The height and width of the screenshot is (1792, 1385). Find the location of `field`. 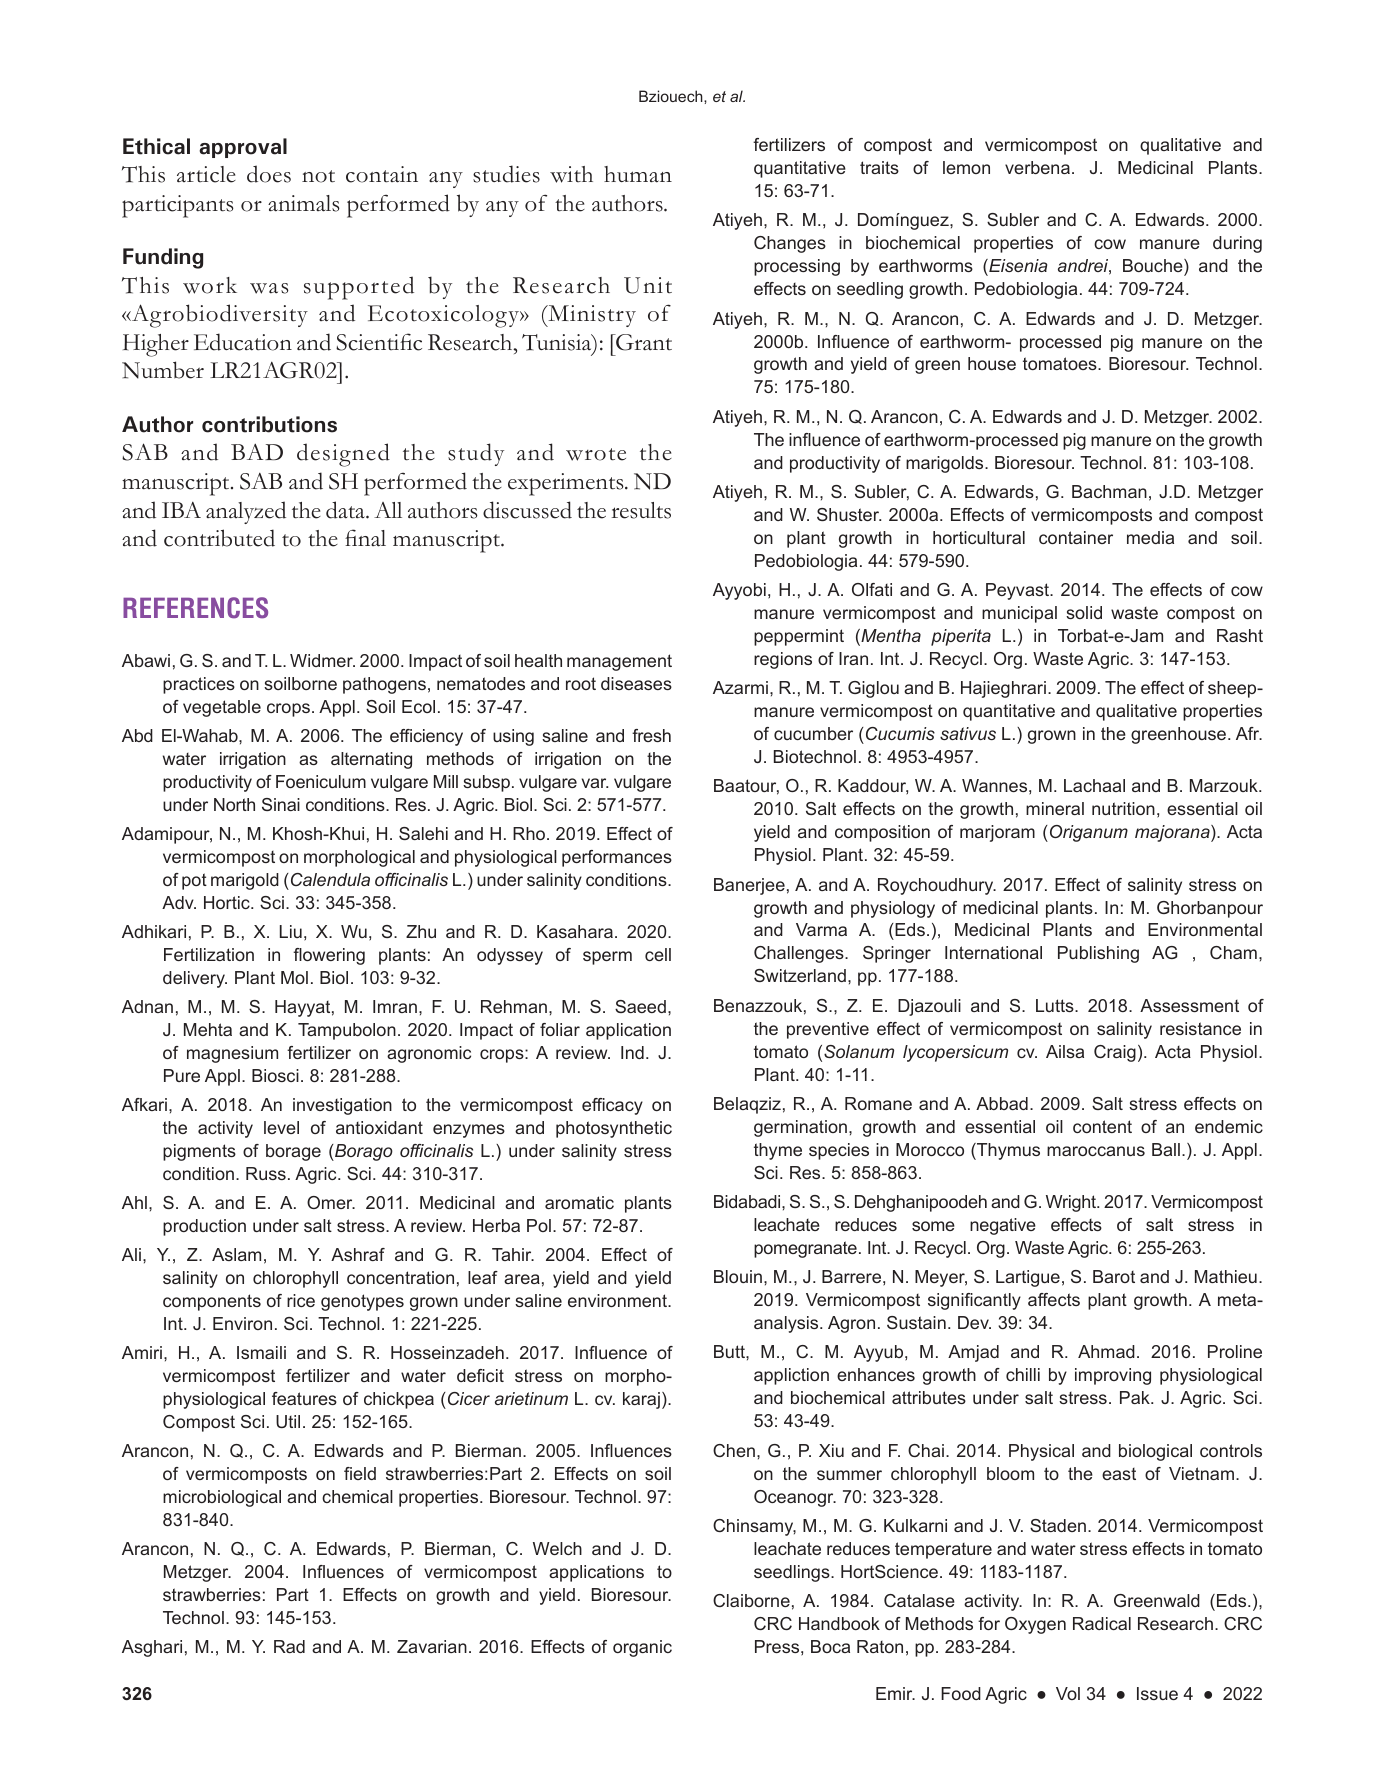

field is located at coordinates (360, 1473).
